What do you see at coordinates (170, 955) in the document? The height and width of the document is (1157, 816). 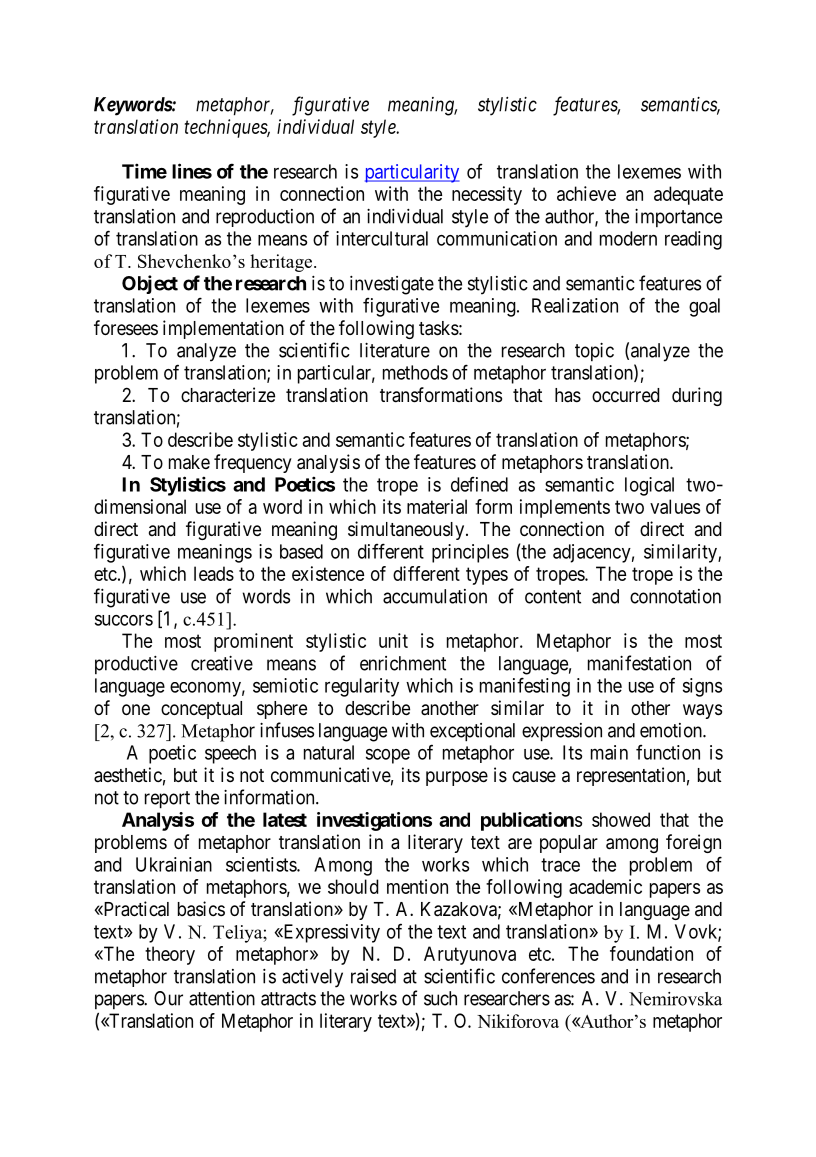 I see `theory` at bounding box center [170, 955].
